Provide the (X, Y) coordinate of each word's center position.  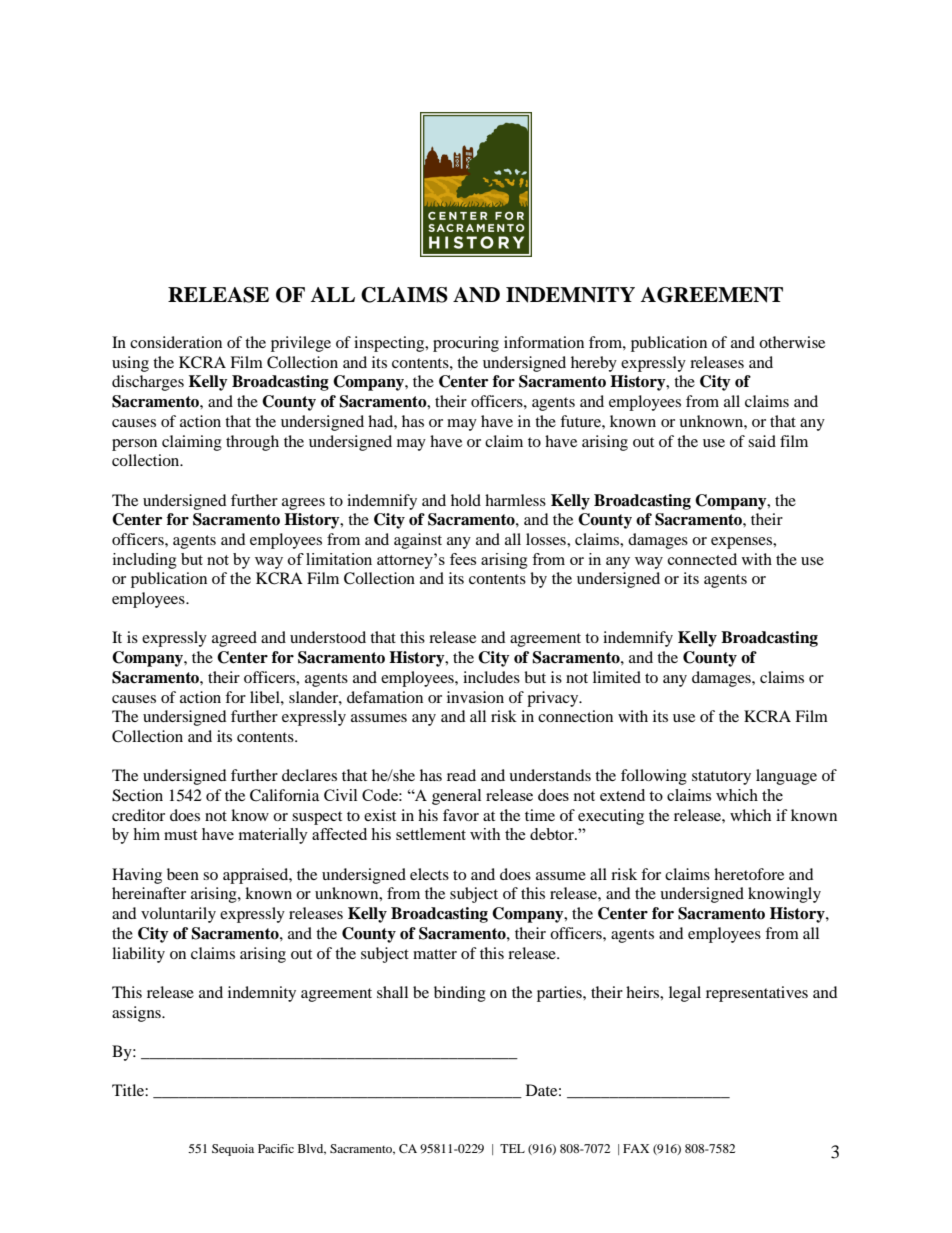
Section (137, 795)
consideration (176, 342)
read (461, 775)
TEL (512, 1148)
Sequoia (233, 1150)
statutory (721, 778)
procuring (466, 344)
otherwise (792, 342)
